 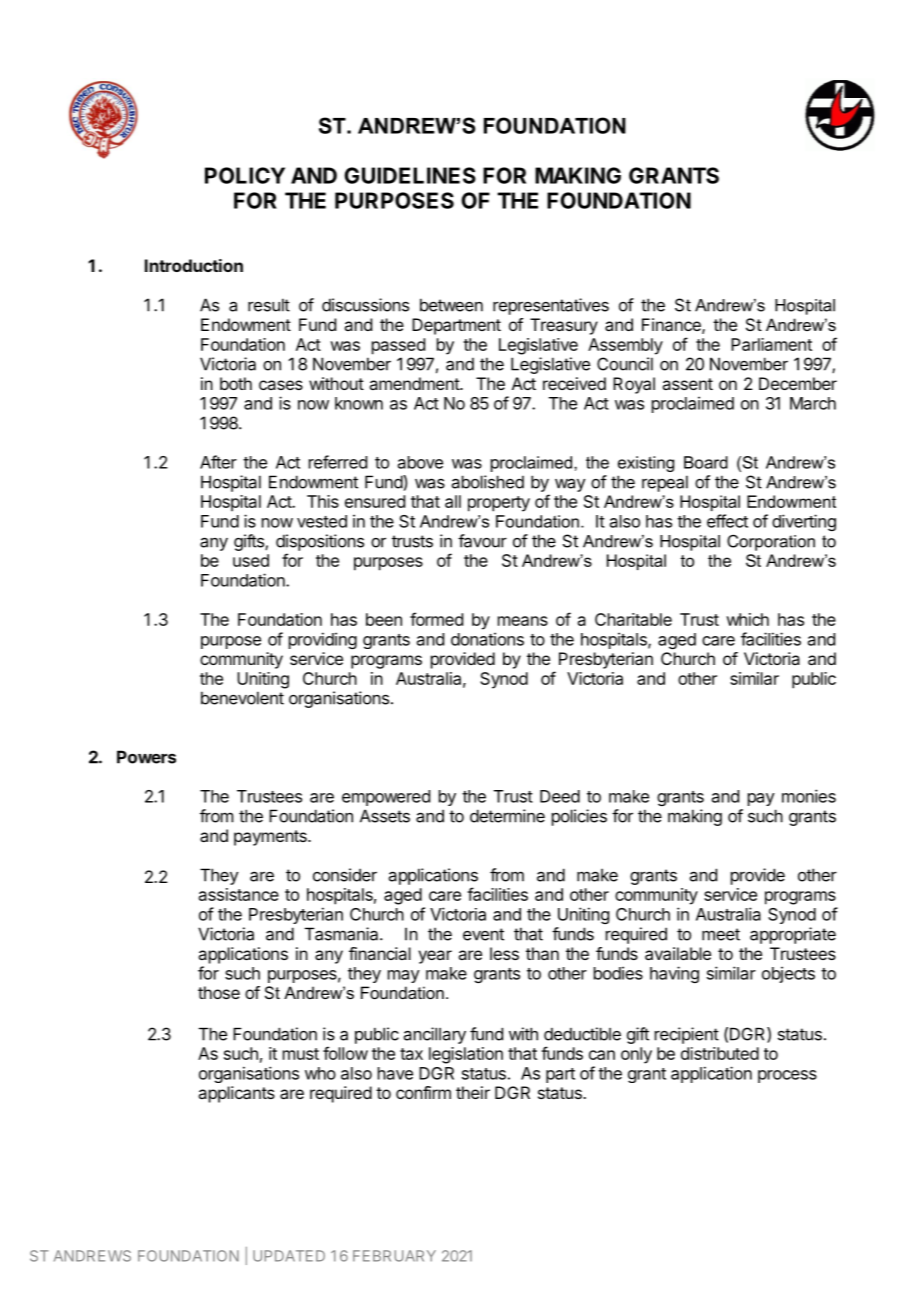 I want to click on favour, so click(x=482, y=541).
